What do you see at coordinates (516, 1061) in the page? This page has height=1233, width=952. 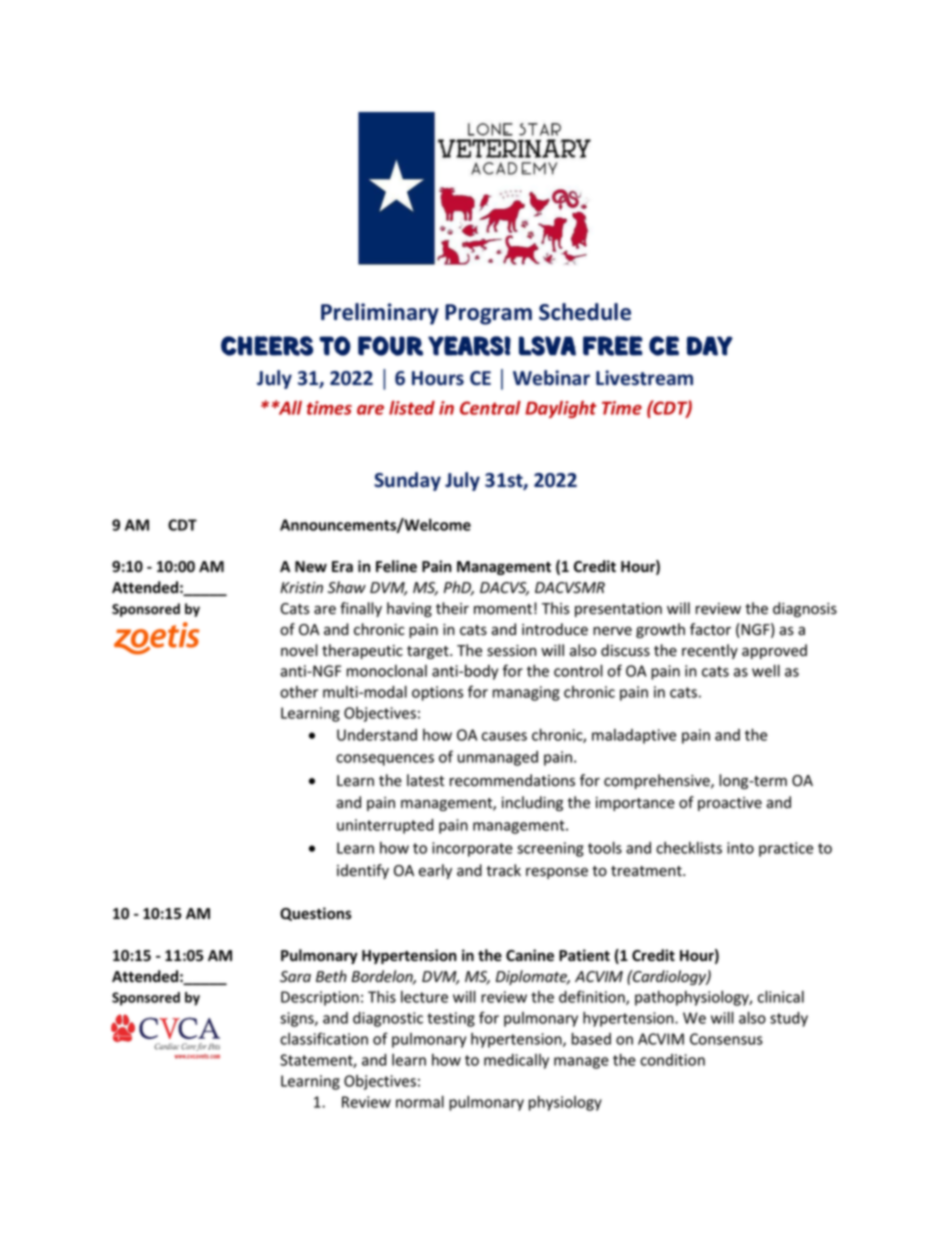 I see `medically` at bounding box center [516, 1061].
